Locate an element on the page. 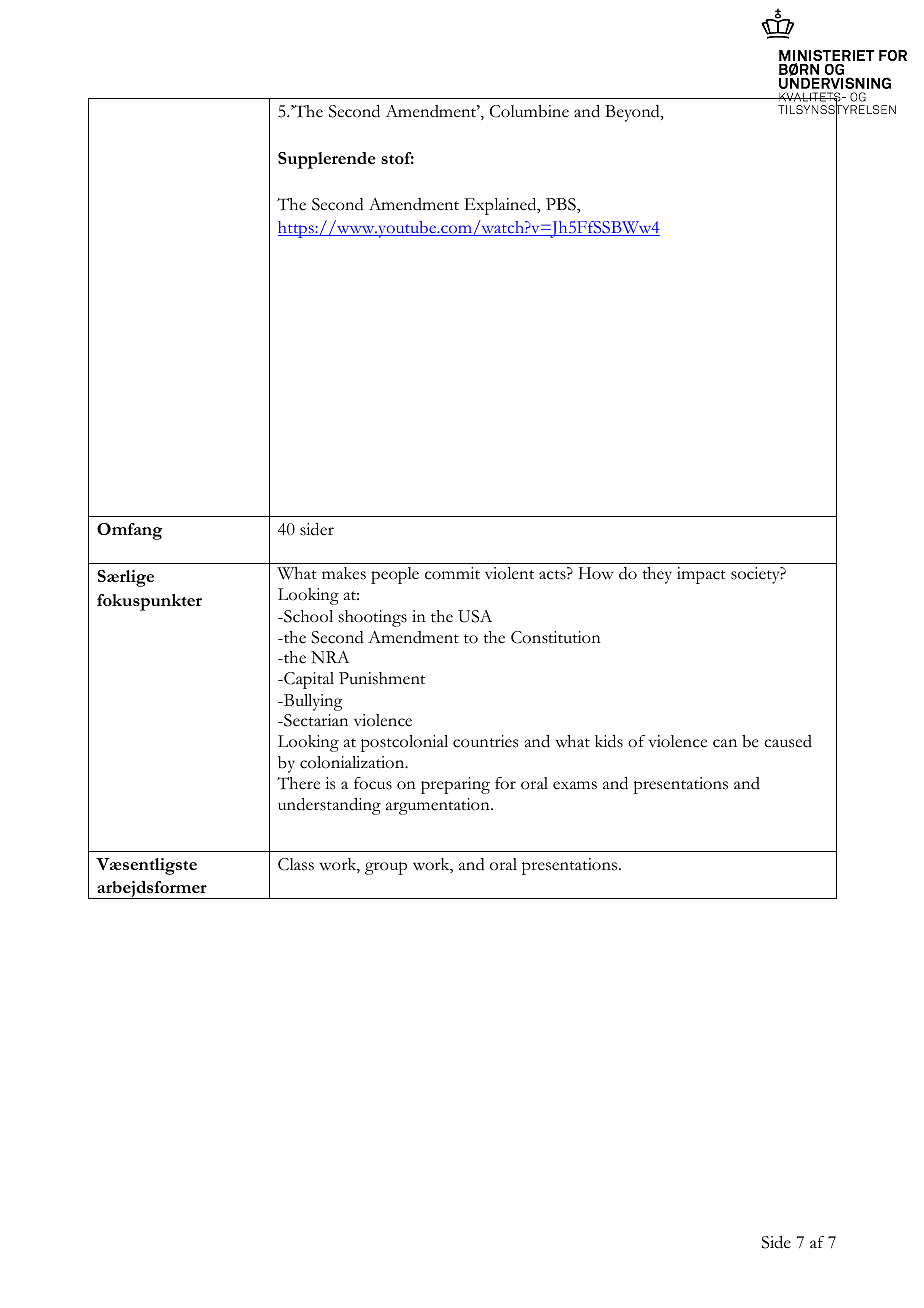 This document has height=1308, width=924. impact is located at coordinates (701, 575).
